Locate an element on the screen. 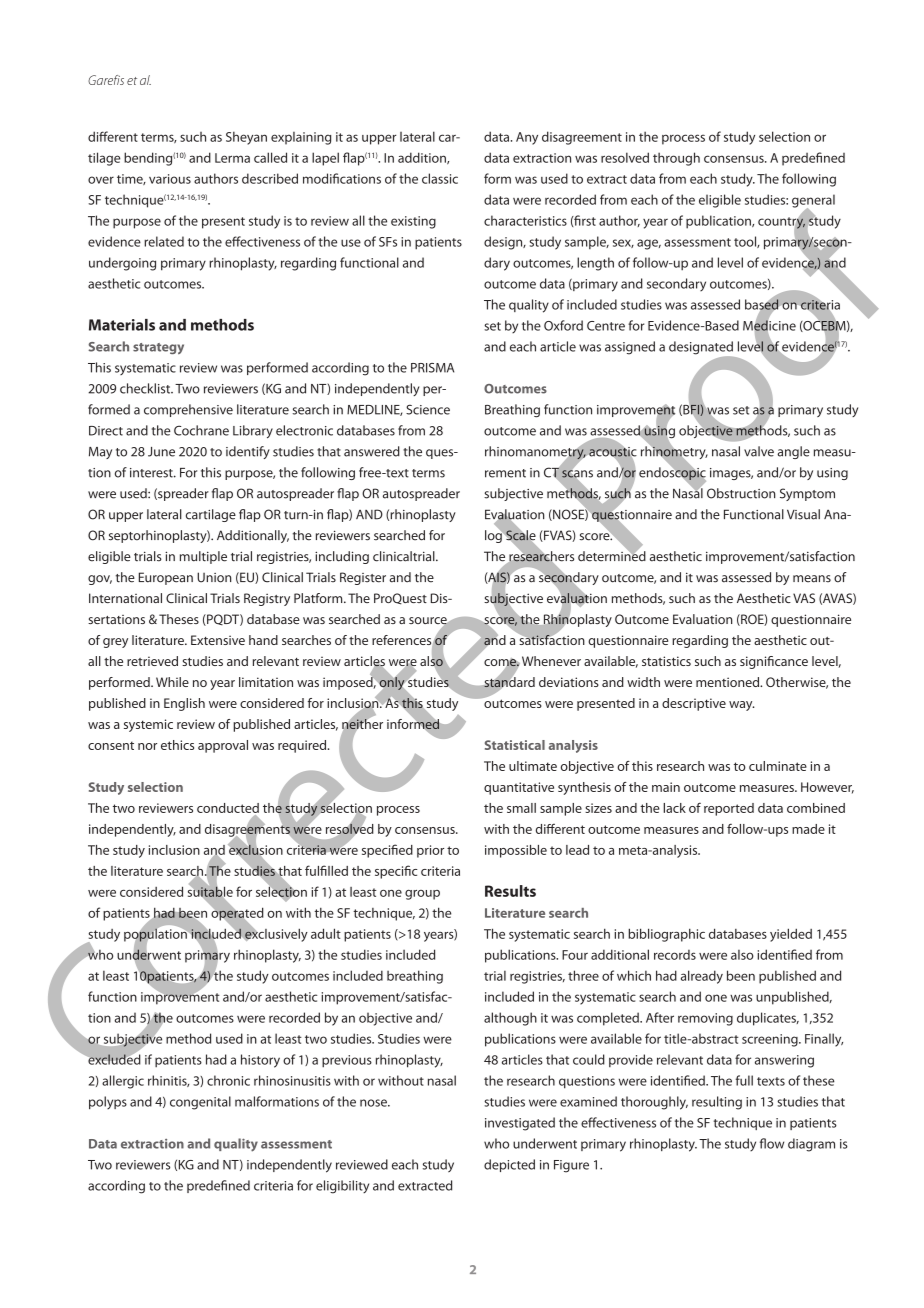  through is located at coordinates (676, 159).
